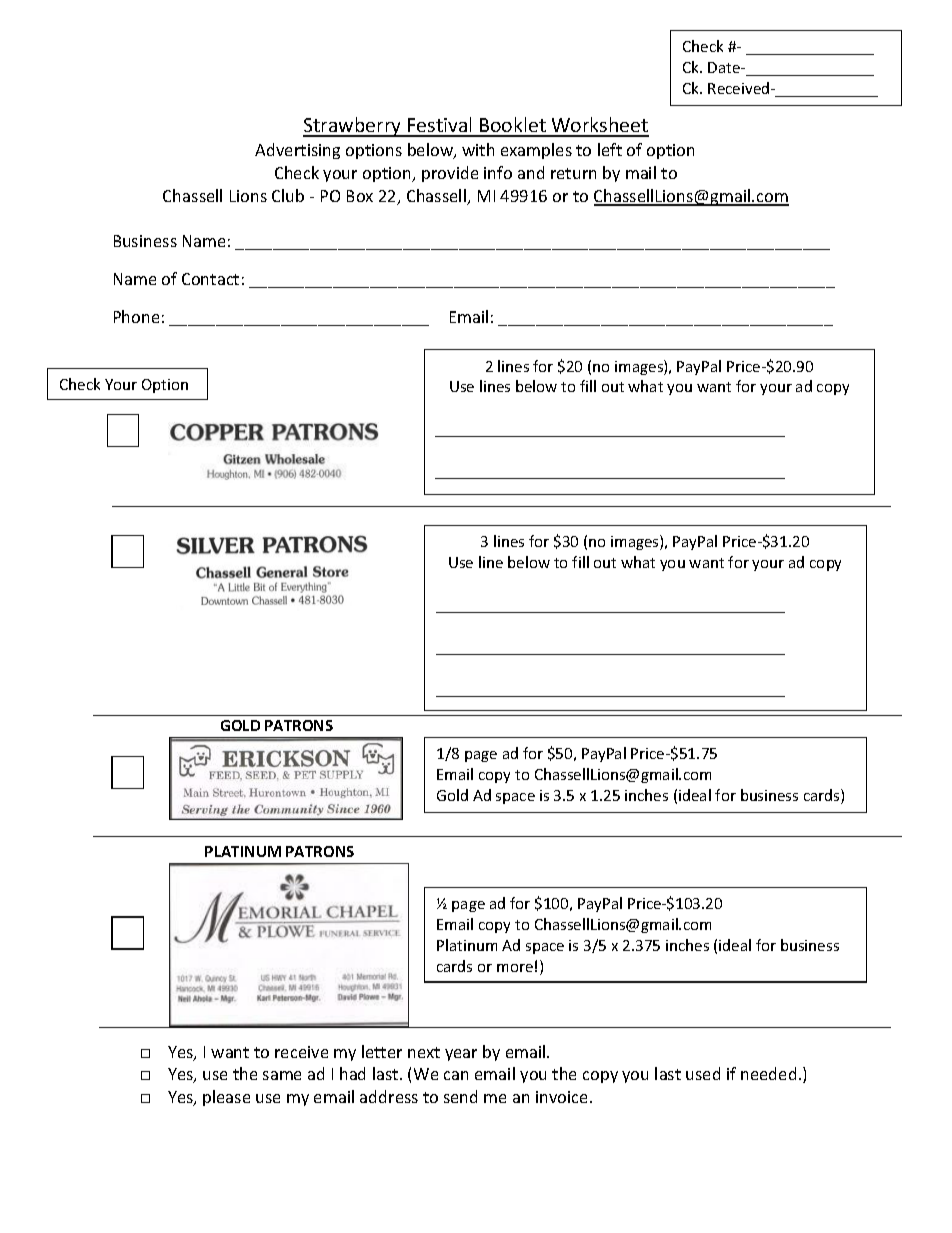  Describe the element at coordinates (226, 1098) in the page. I see `please` at that location.
